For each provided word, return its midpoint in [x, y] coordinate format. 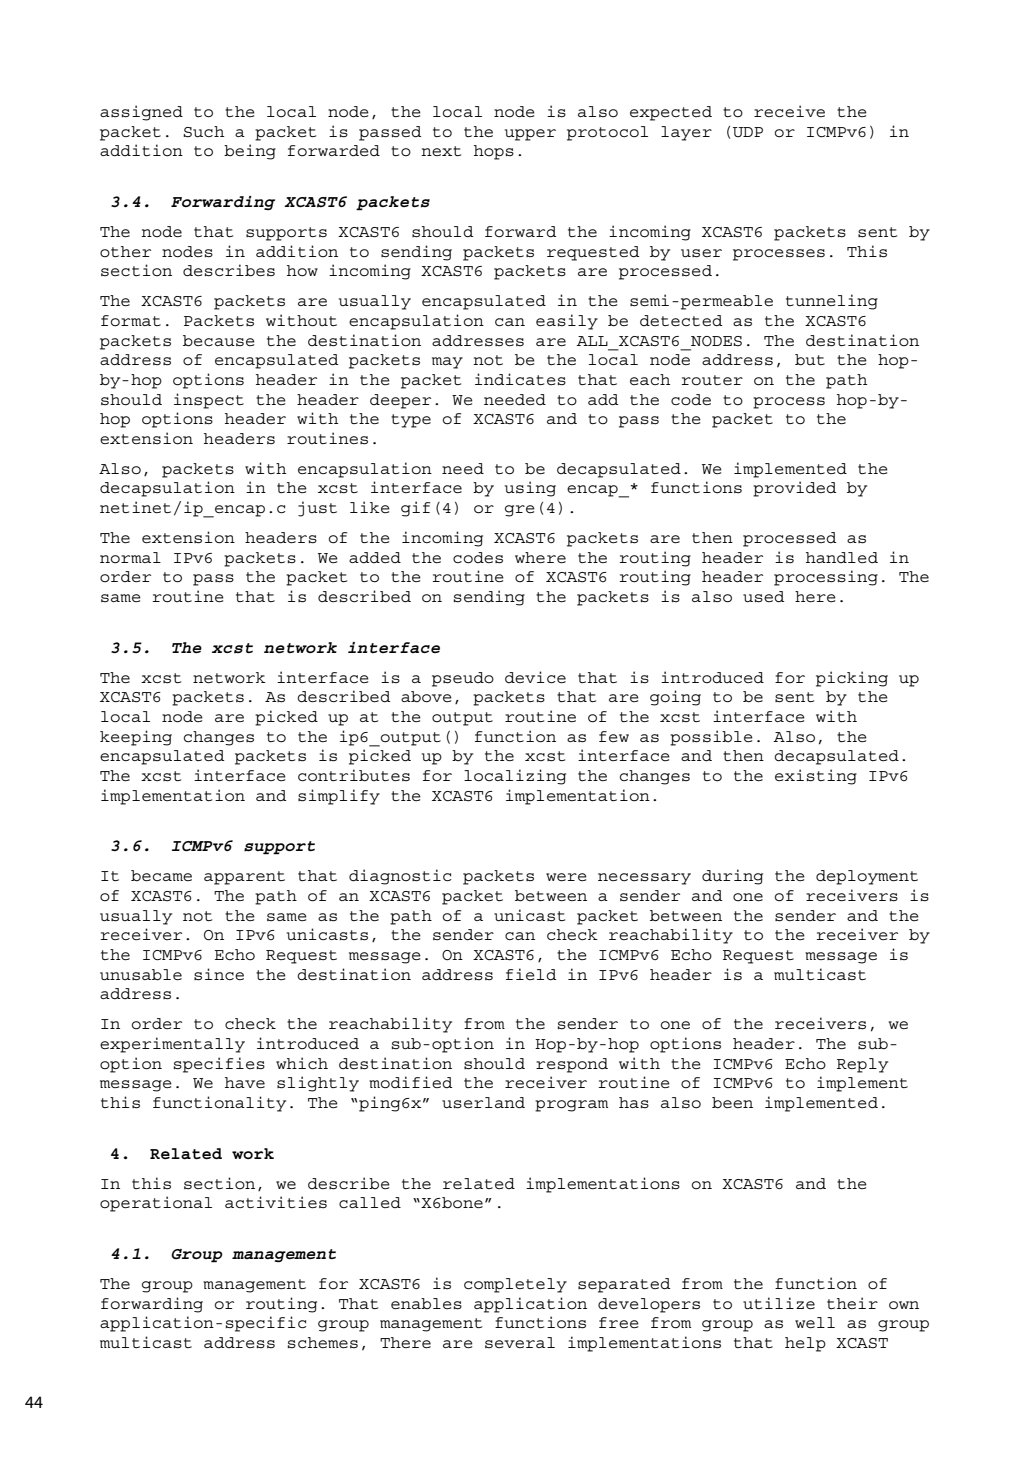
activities [276, 1202]
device [535, 677]
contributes [354, 775]
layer [686, 133]
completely [515, 1285]
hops [494, 152]
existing [816, 777]
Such [203, 132]
